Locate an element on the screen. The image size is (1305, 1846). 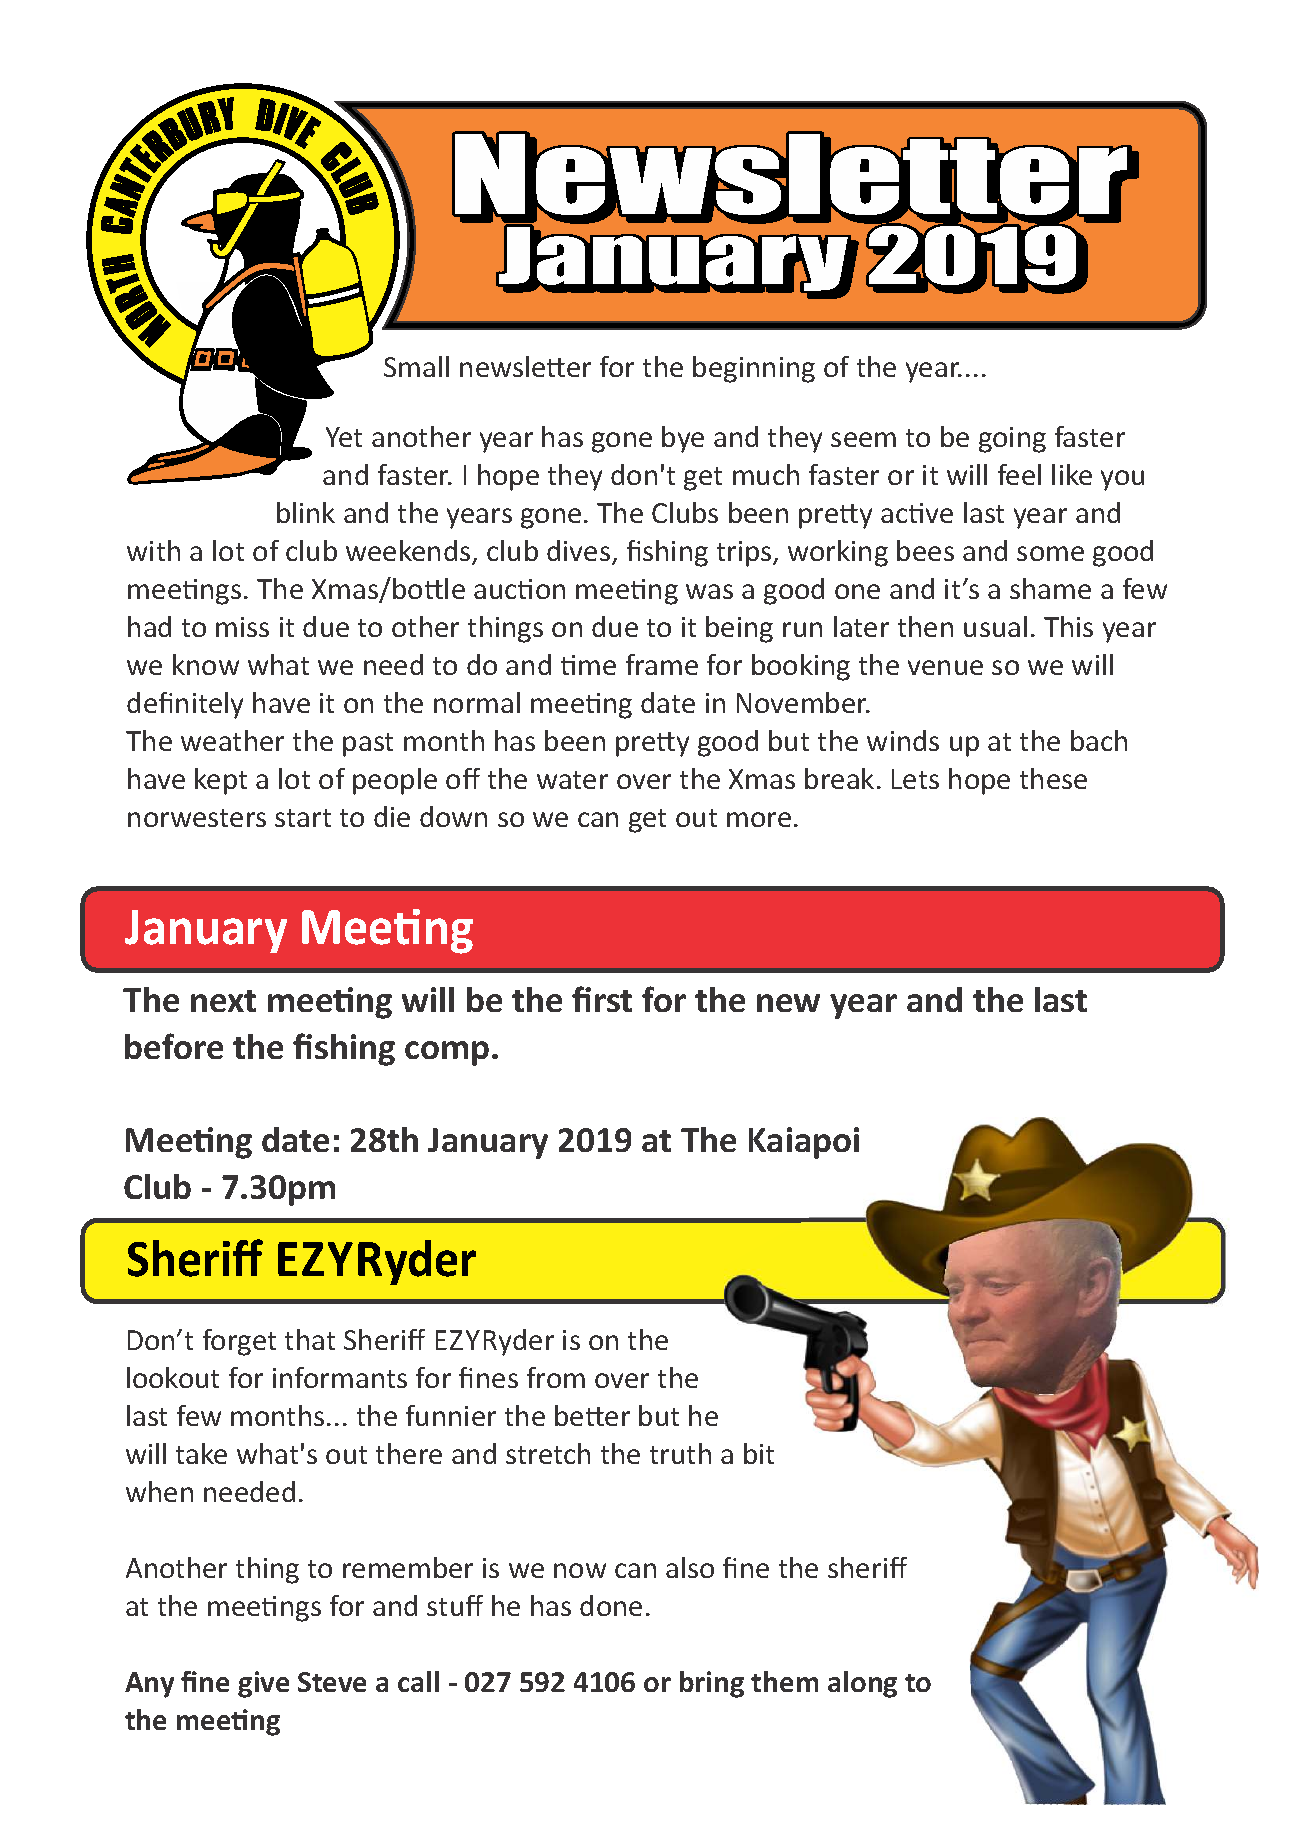
comp is located at coordinates (447, 1053).
